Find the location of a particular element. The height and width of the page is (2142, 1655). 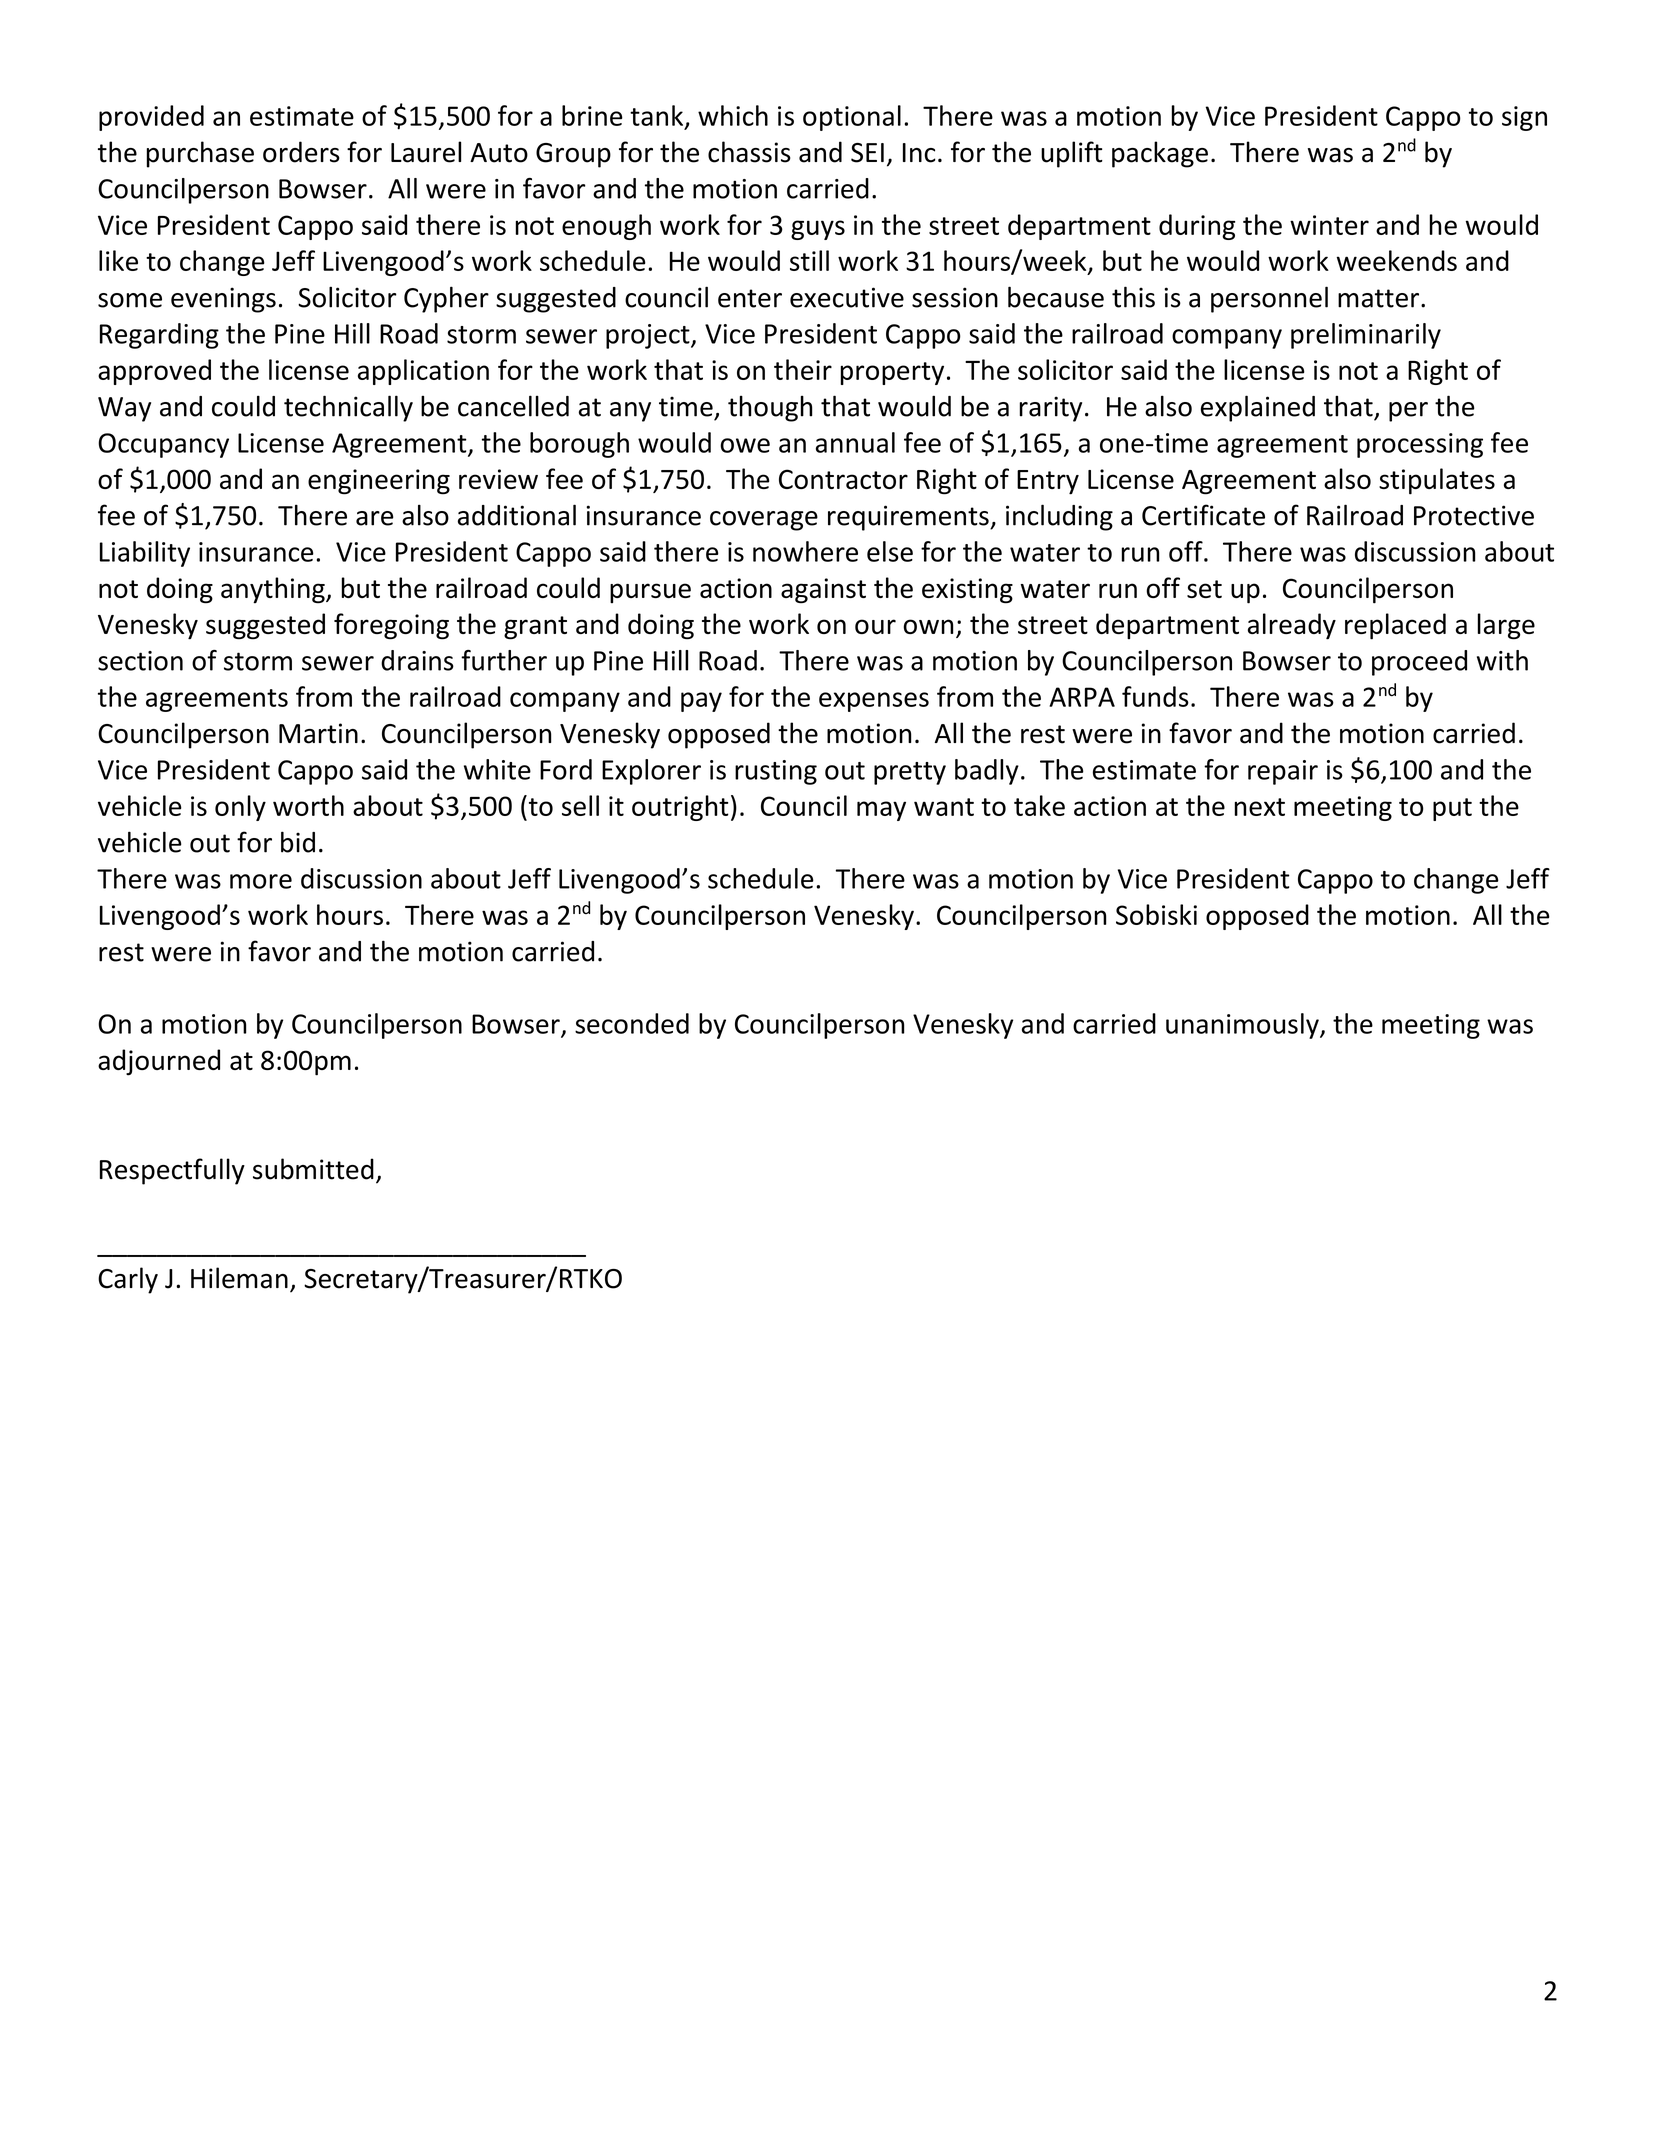

unanimously is located at coordinates (1243, 1026).
